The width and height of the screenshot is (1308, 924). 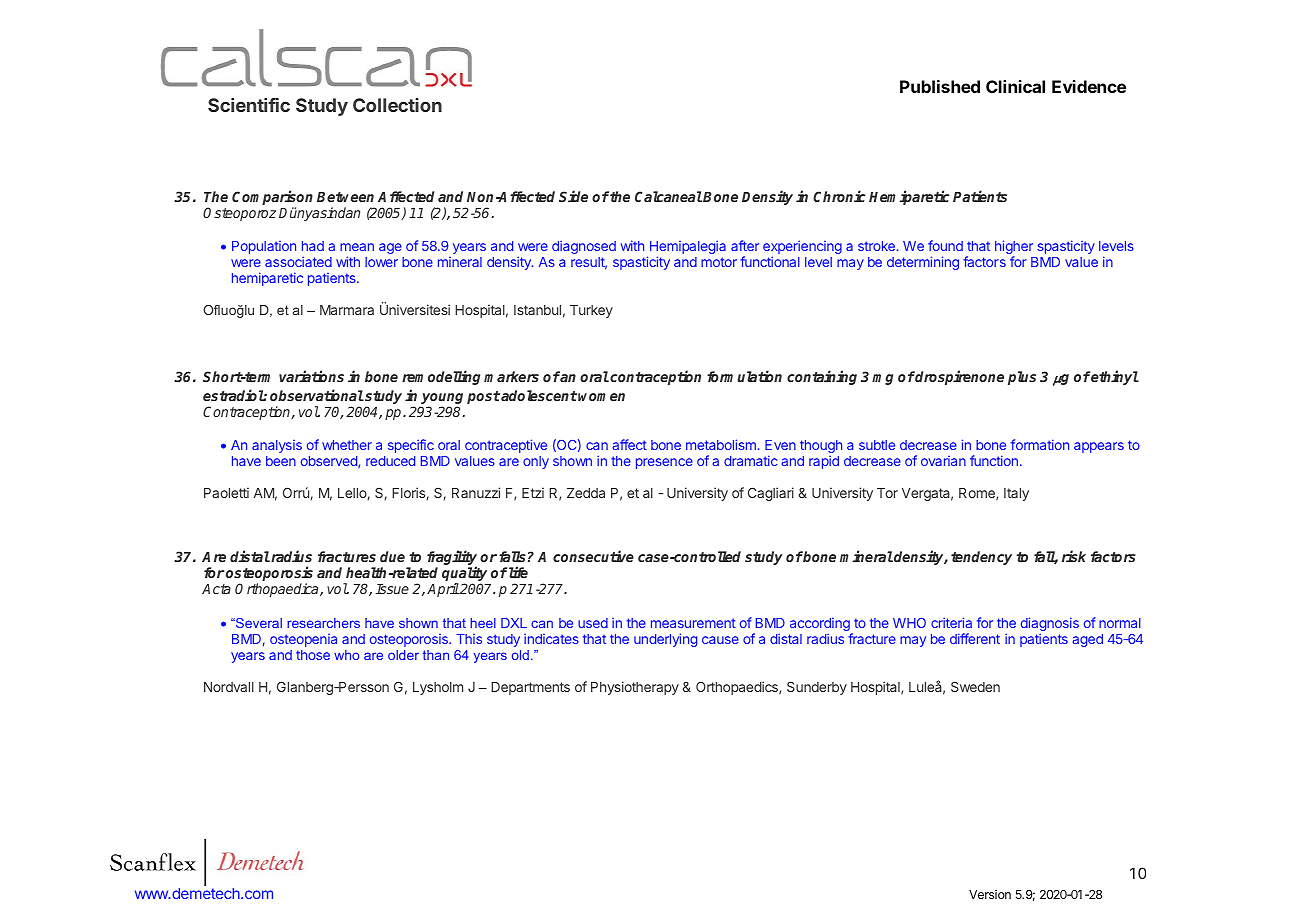 What do you see at coordinates (397, 105) in the screenshot?
I see `Collection` at bounding box center [397, 105].
